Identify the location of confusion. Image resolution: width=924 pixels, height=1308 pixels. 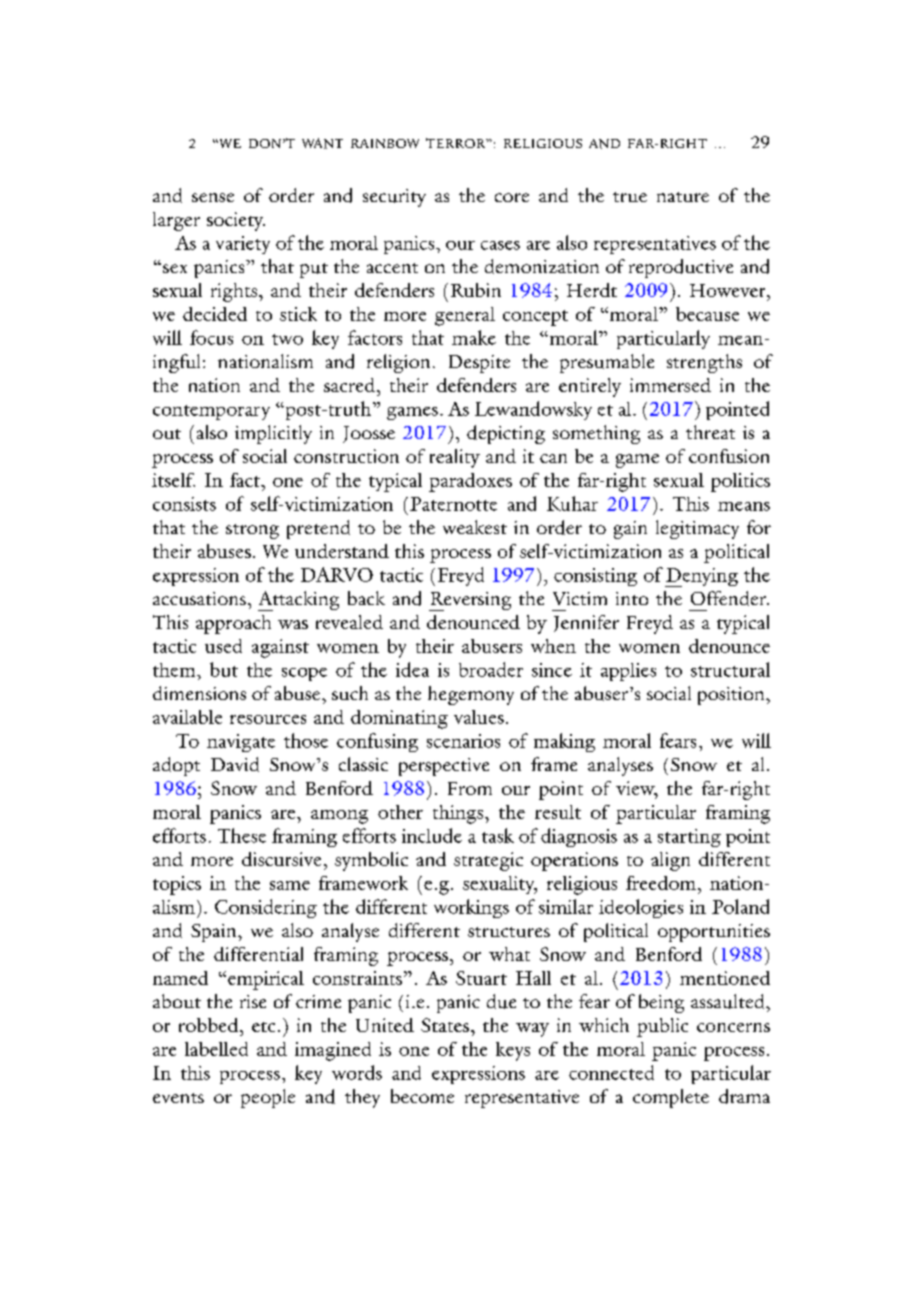
(729, 456).
